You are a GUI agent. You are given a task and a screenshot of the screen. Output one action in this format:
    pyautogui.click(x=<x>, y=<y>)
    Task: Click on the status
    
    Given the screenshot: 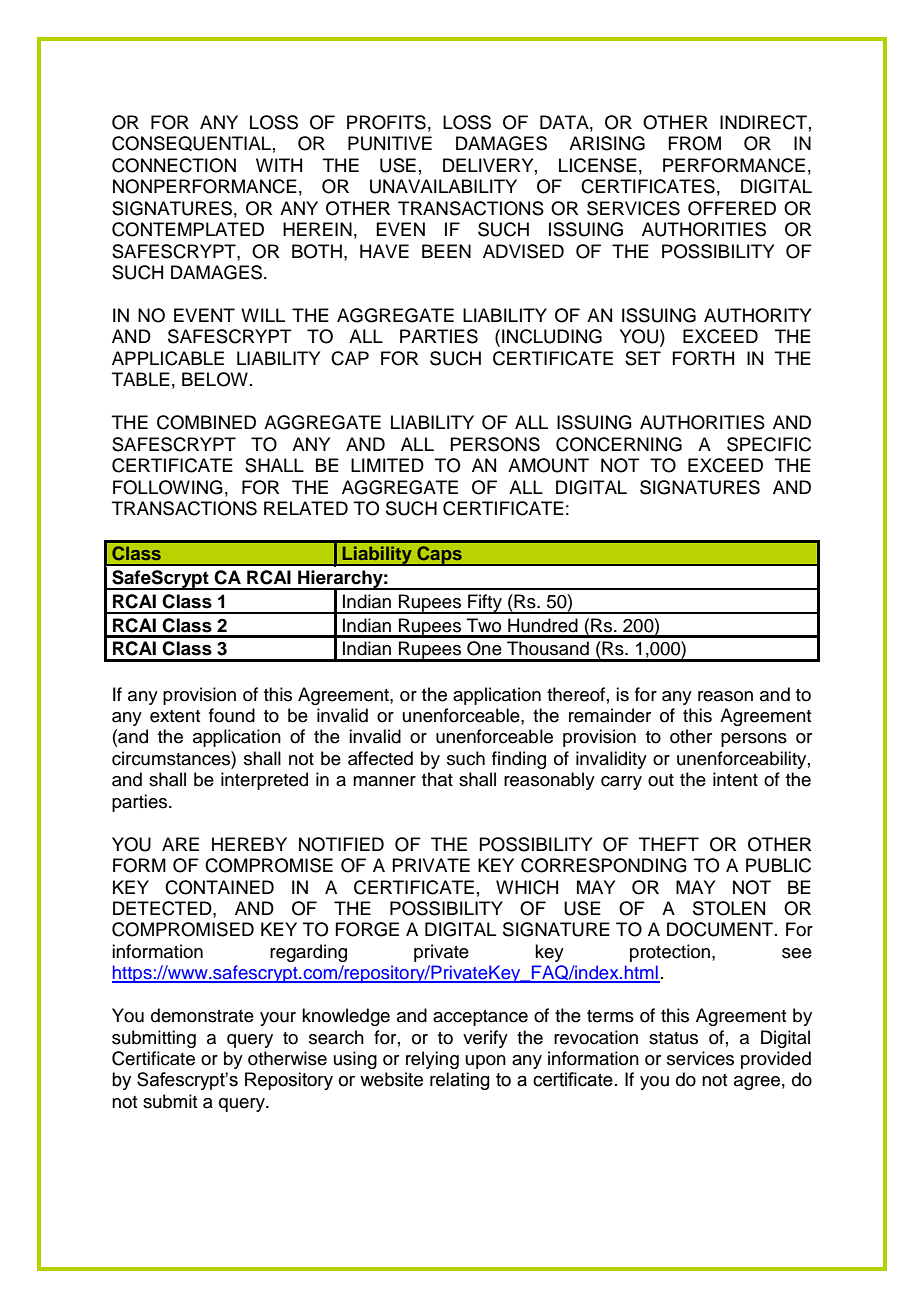 What is the action you would take?
    pyautogui.click(x=673, y=1038)
